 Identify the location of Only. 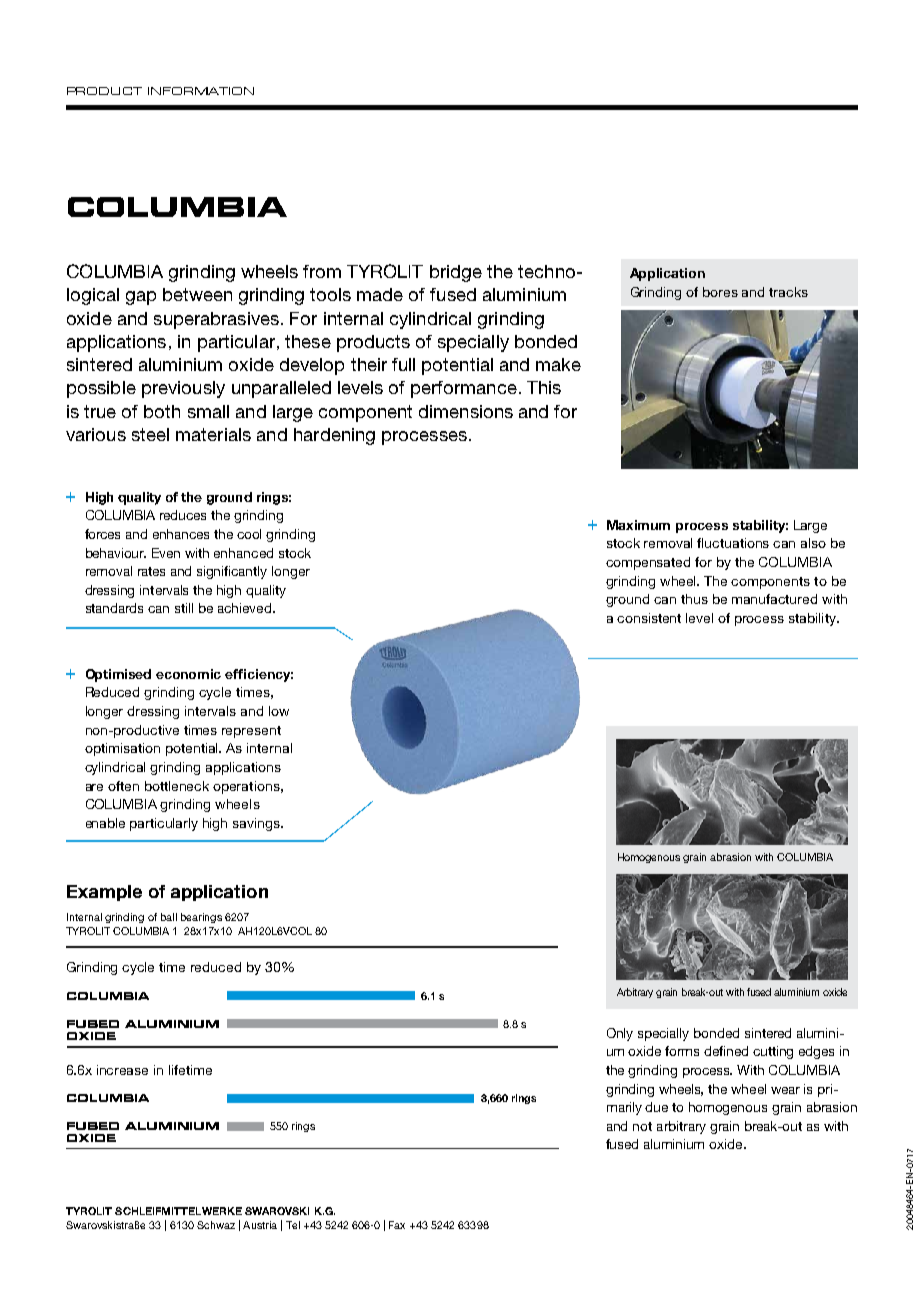
(620, 1034).
